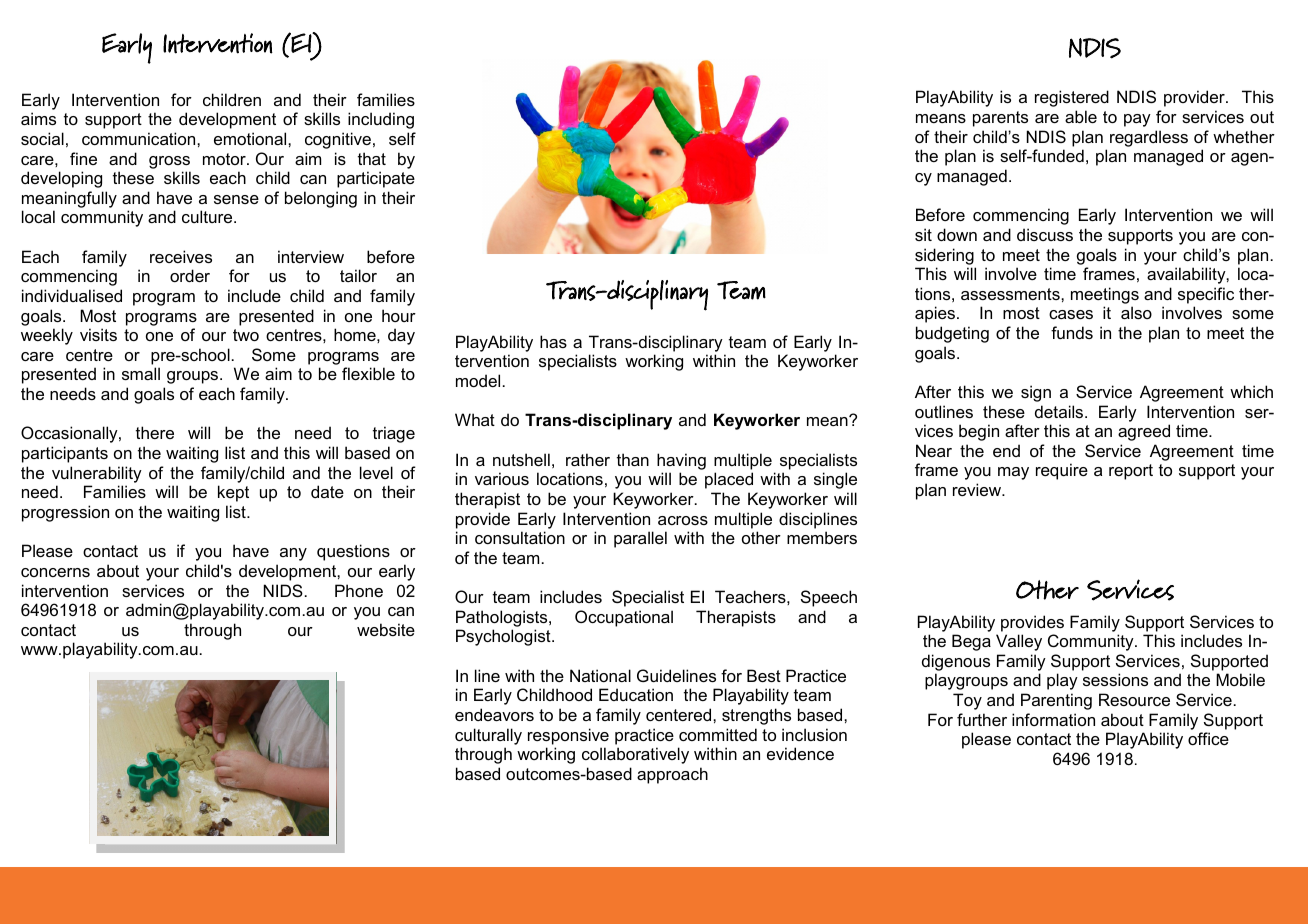 The image size is (1308, 924). Describe the element at coordinates (283, 590) in the document. I see `NIDS` at that location.
